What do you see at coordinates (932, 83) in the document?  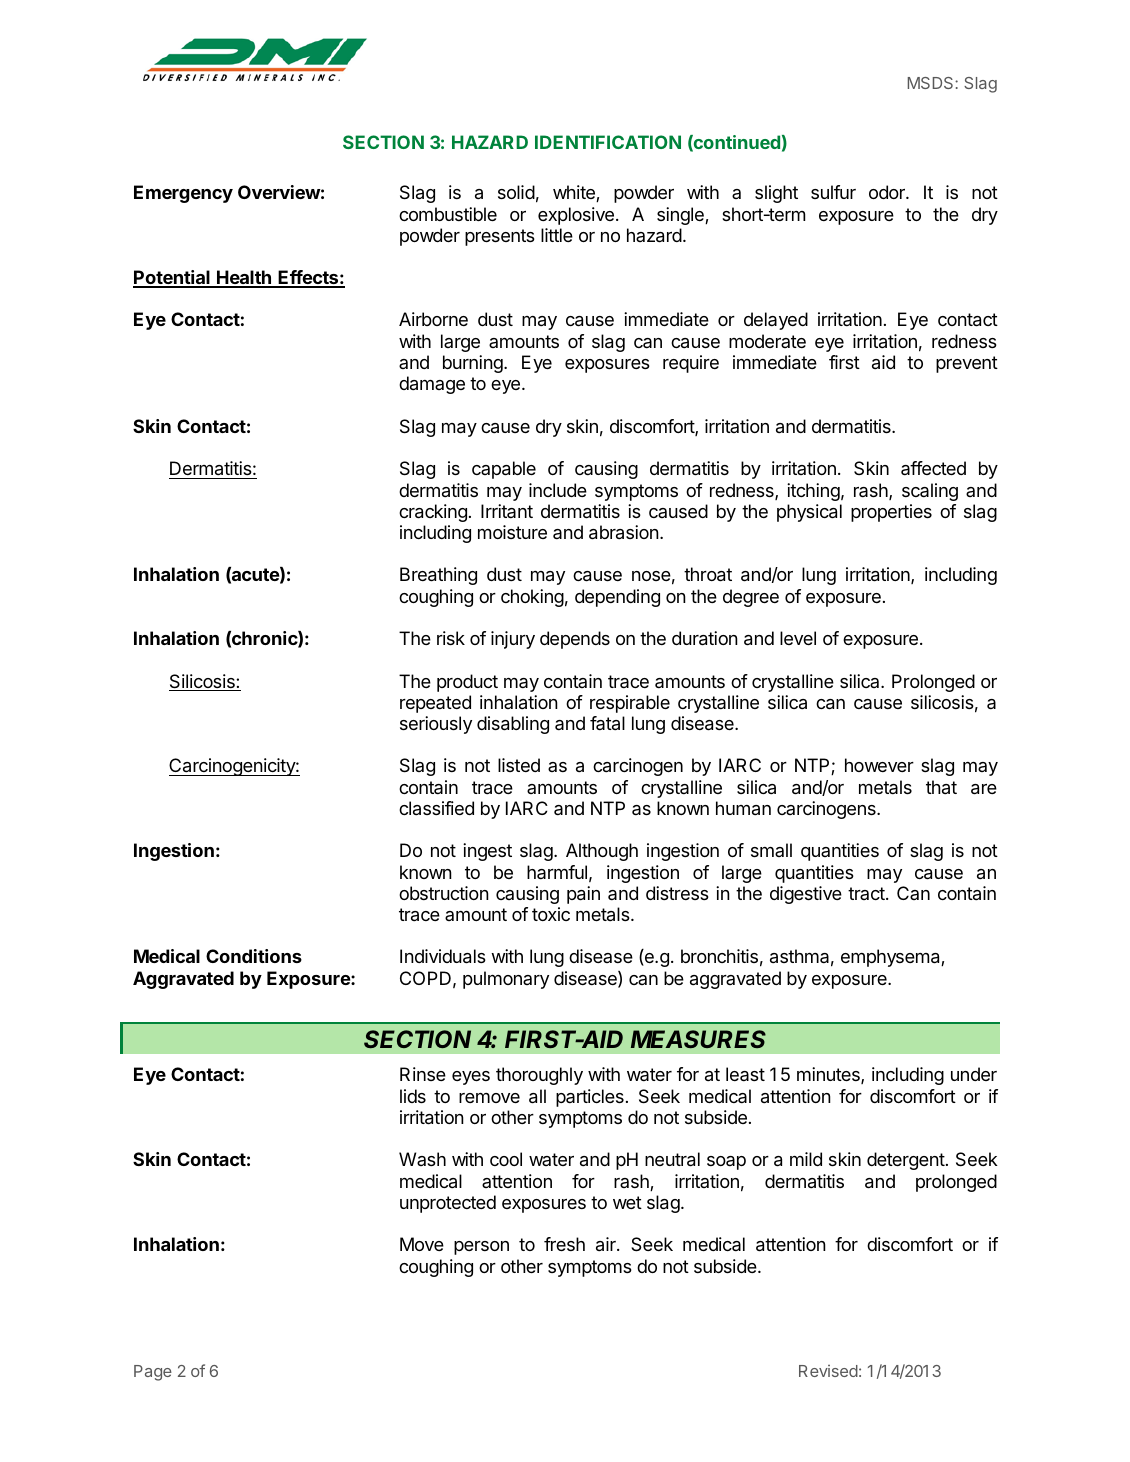 I see `MSDS` at bounding box center [932, 83].
